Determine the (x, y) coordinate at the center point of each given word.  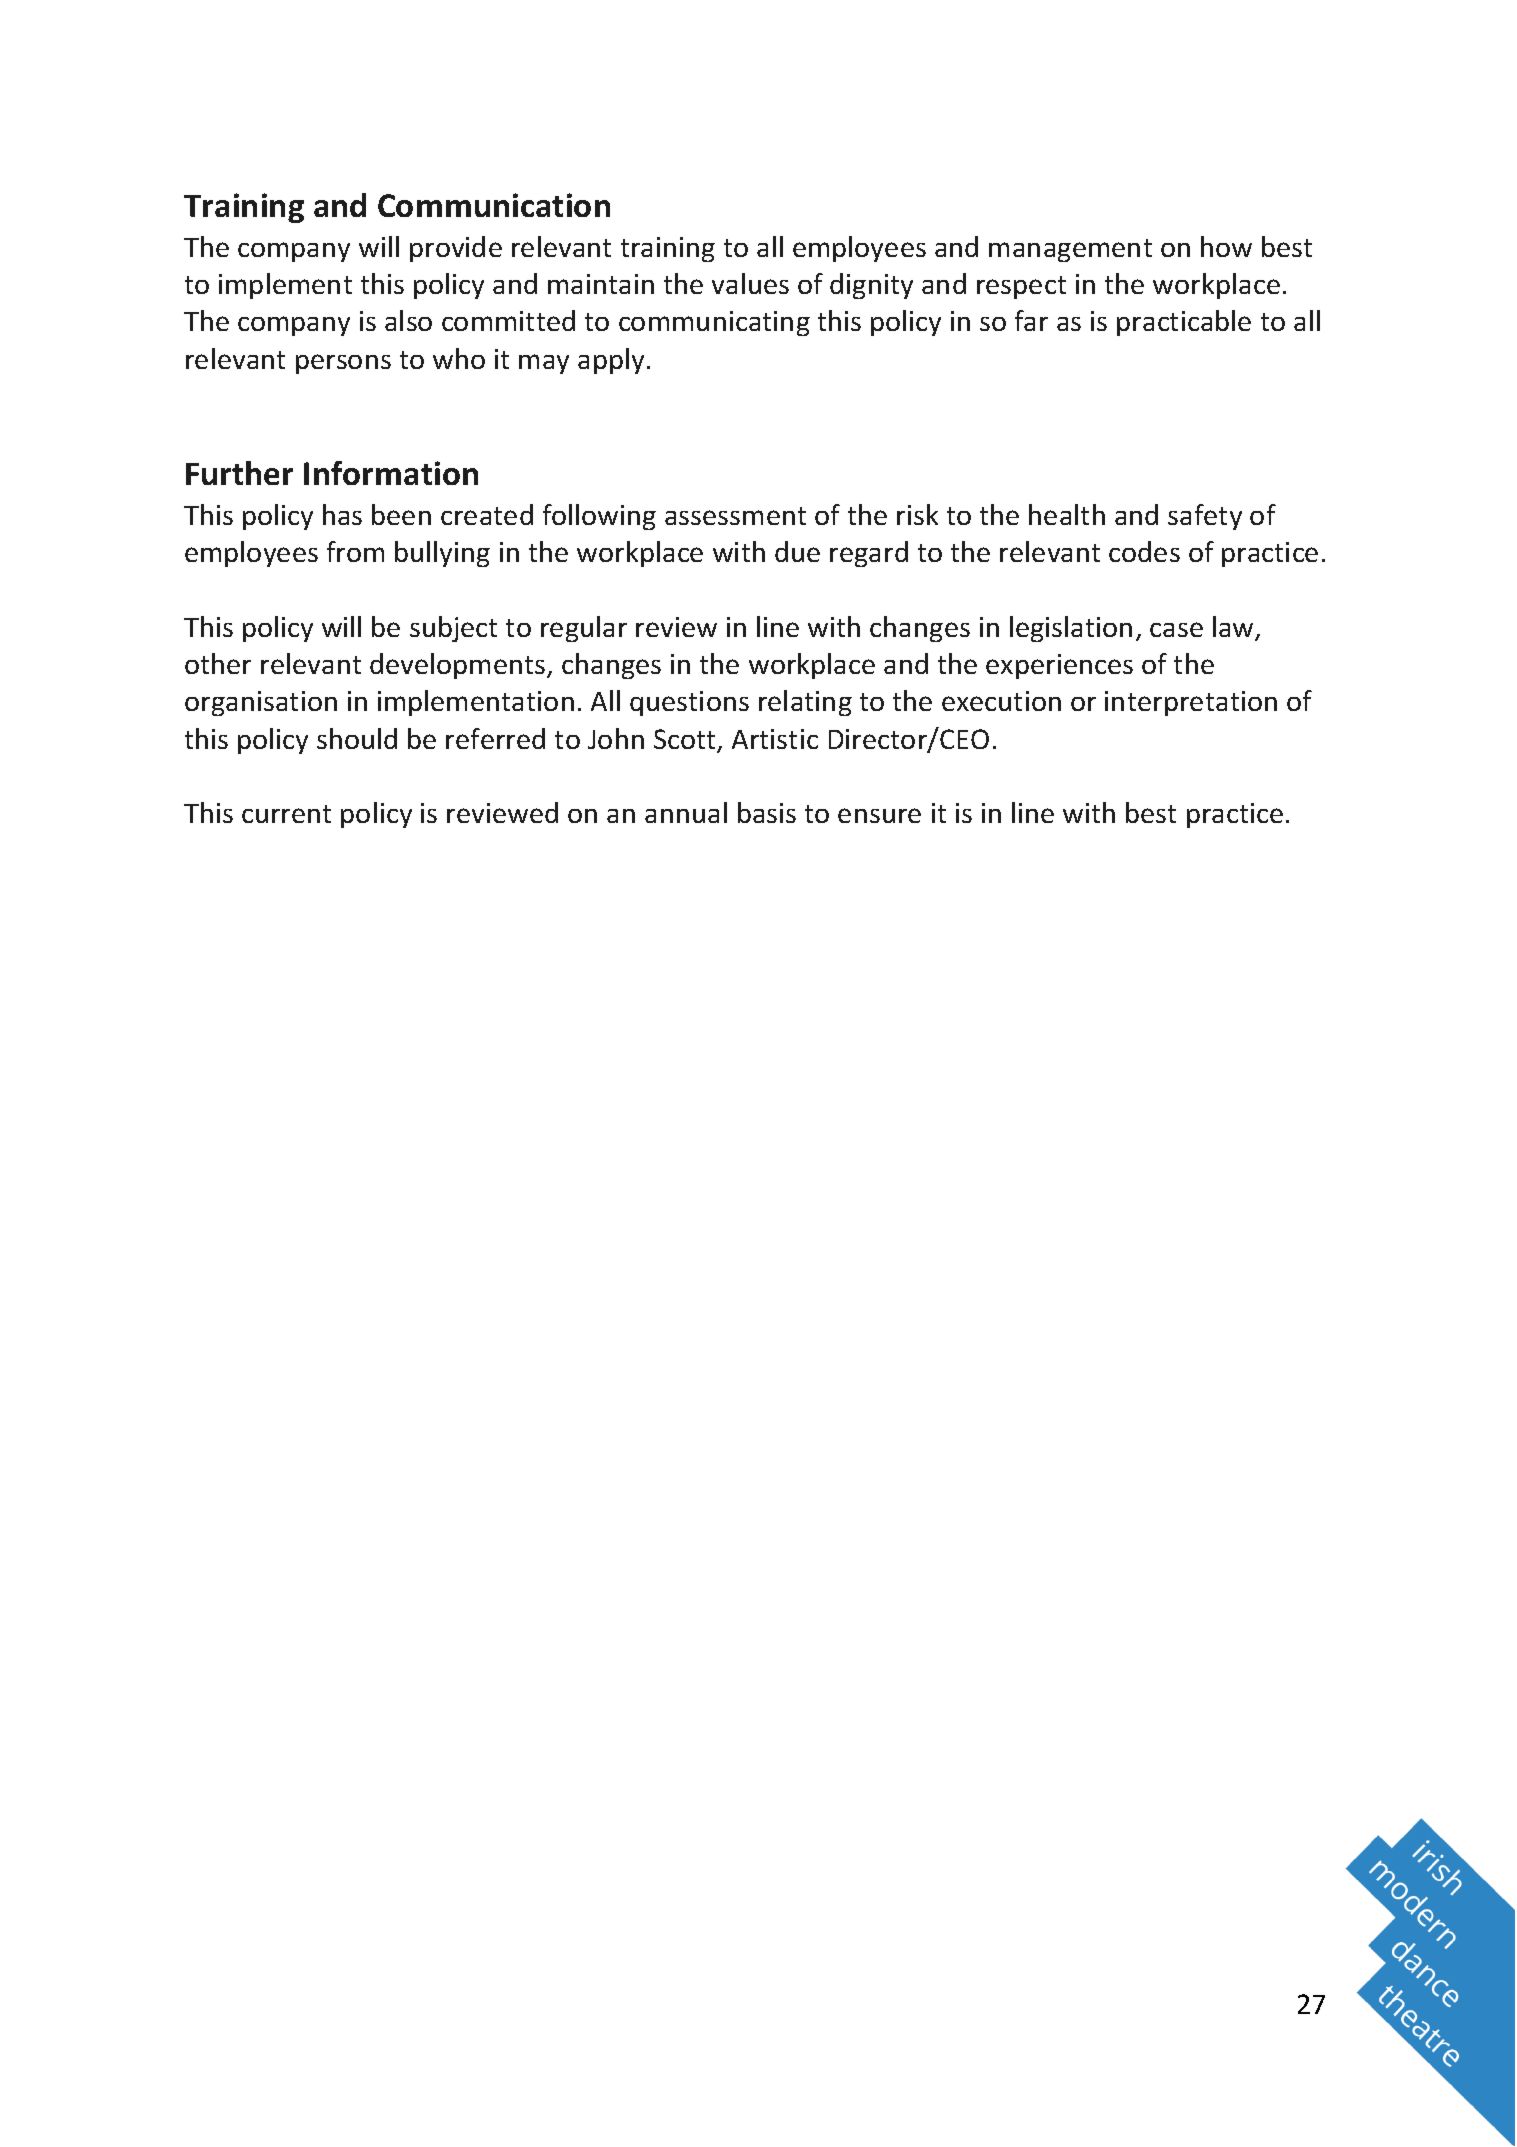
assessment (735, 516)
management (1070, 250)
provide (456, 249)
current (286, 814)
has (342, 514)
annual (686, 812)
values (750, 283)
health (1067, 514)
